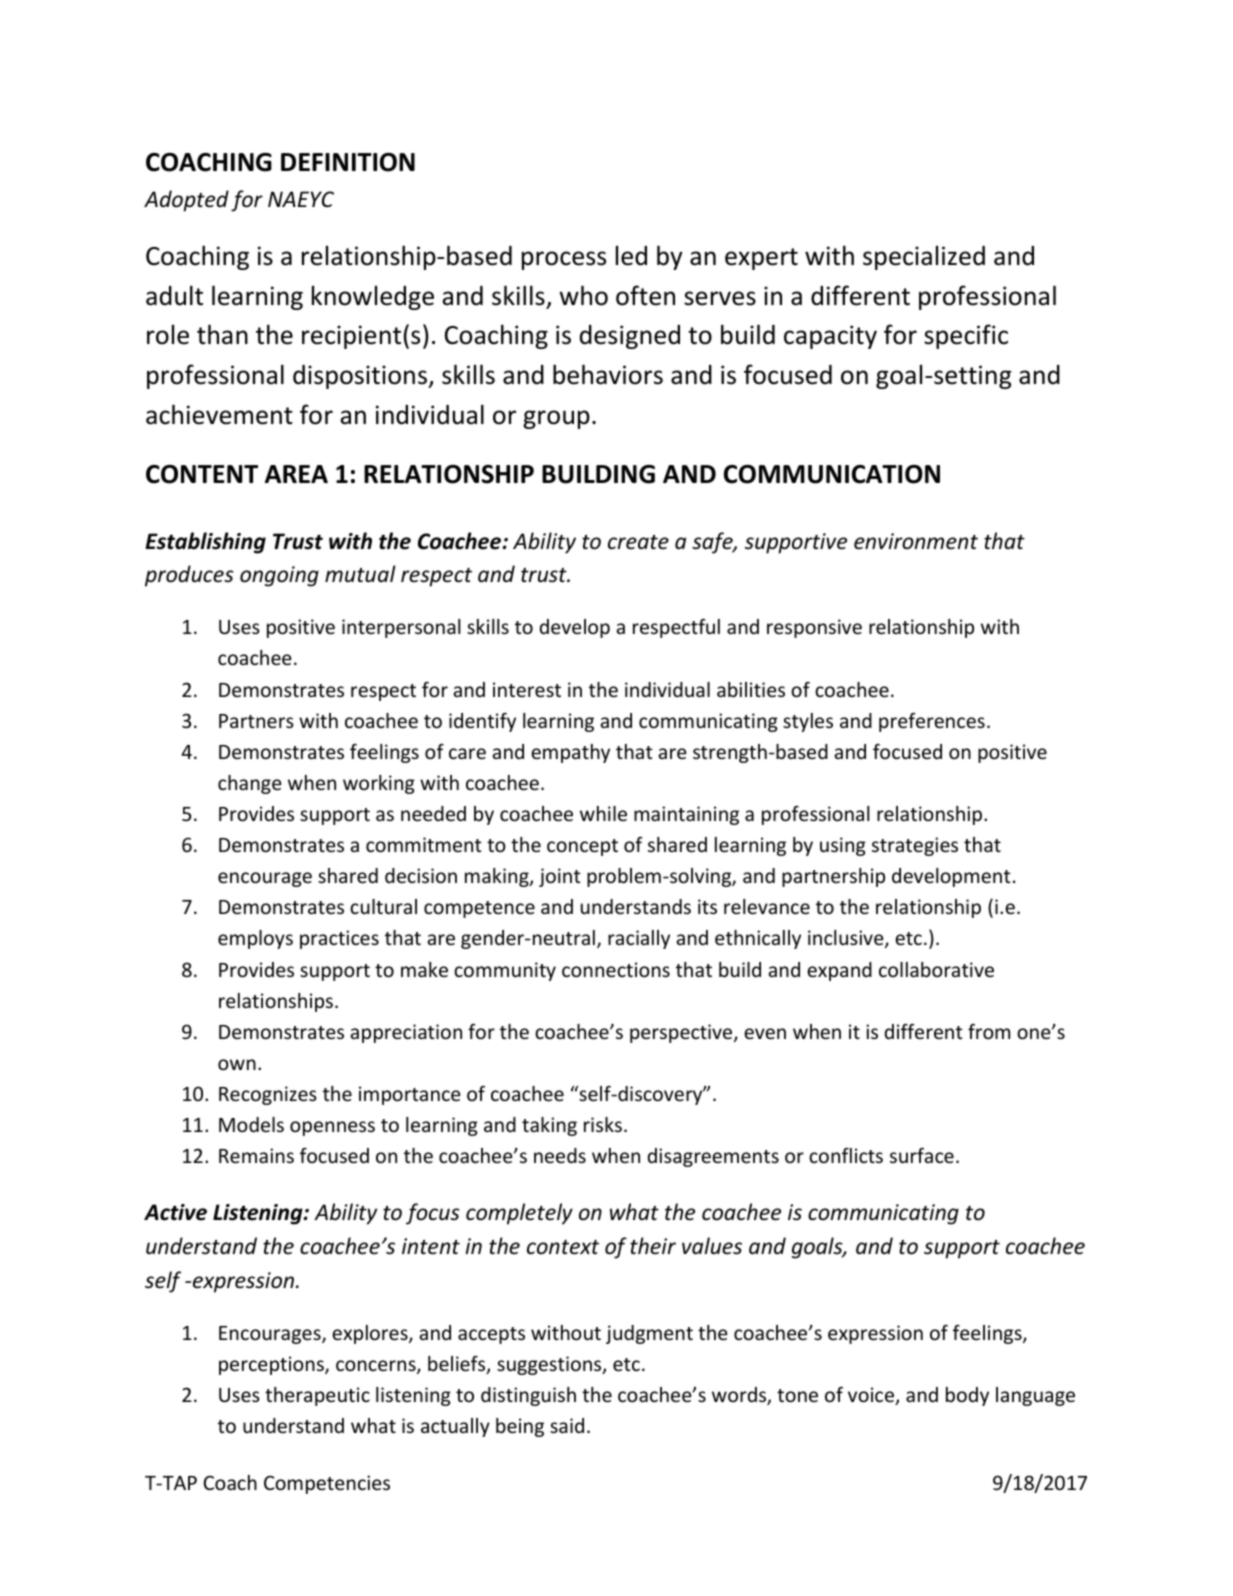 This image has height=1596, width=1233. What do you see at coordinates (564, 260) in the image?
I see `process` at bounding box center [564, 260].
